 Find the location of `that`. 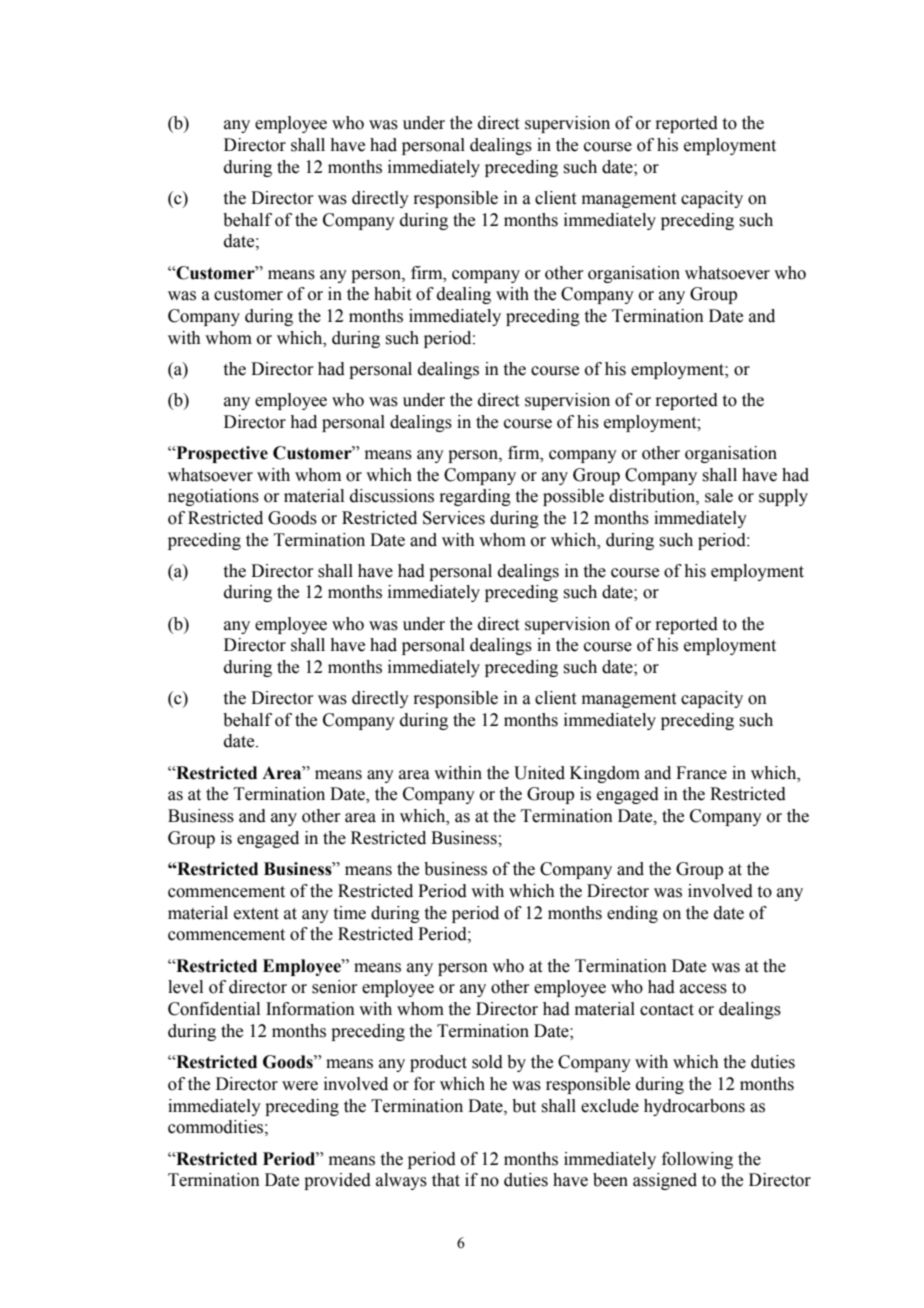

that is located at coordinates (446, 1180).
